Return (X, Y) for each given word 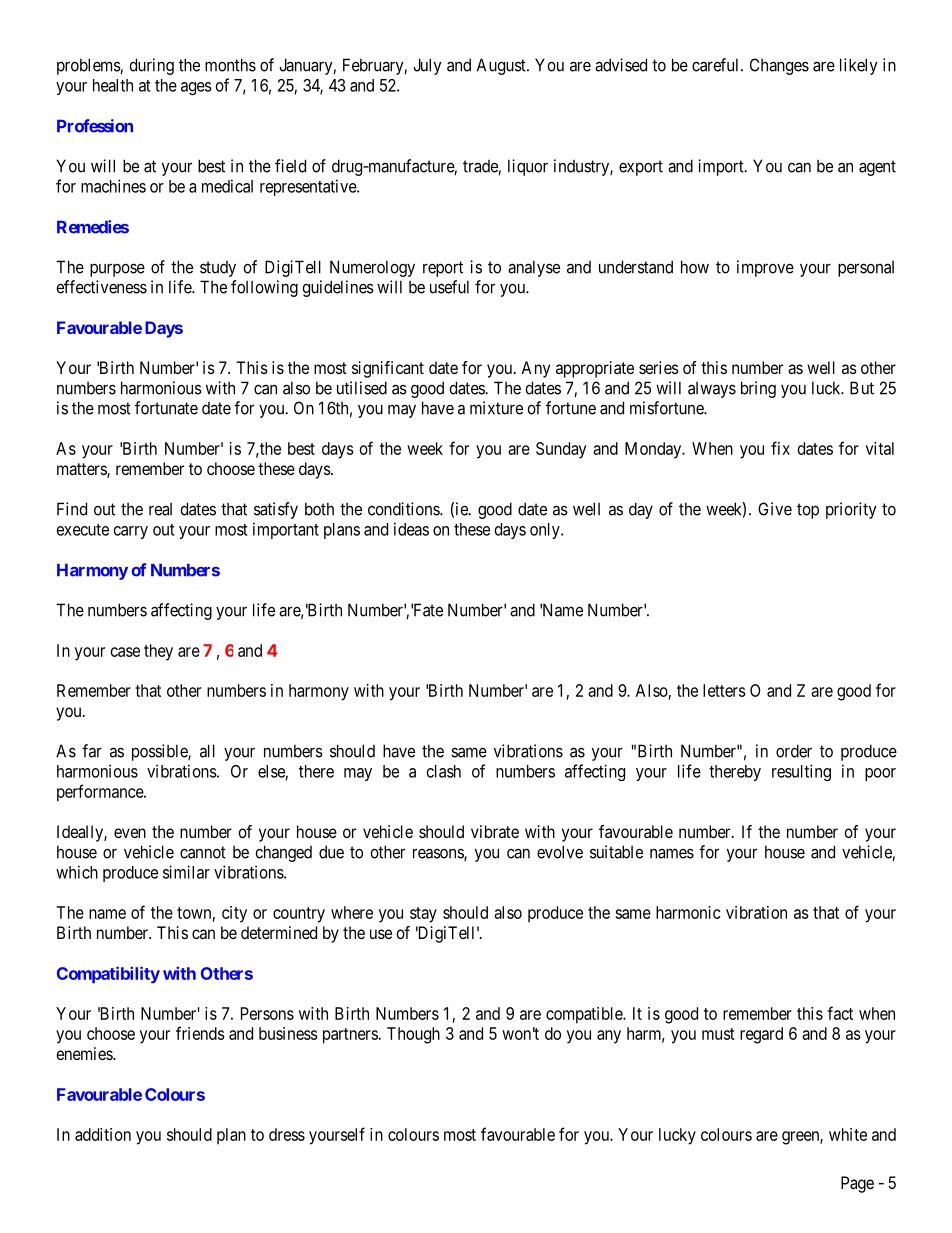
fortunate (166, 408)
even (130, 833)
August (502, 66)
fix (780, 448)
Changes (779, 66)
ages (196, 88)
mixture (496, 408)
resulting (801, 772)
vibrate (495, 831)
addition (103, 1134)
